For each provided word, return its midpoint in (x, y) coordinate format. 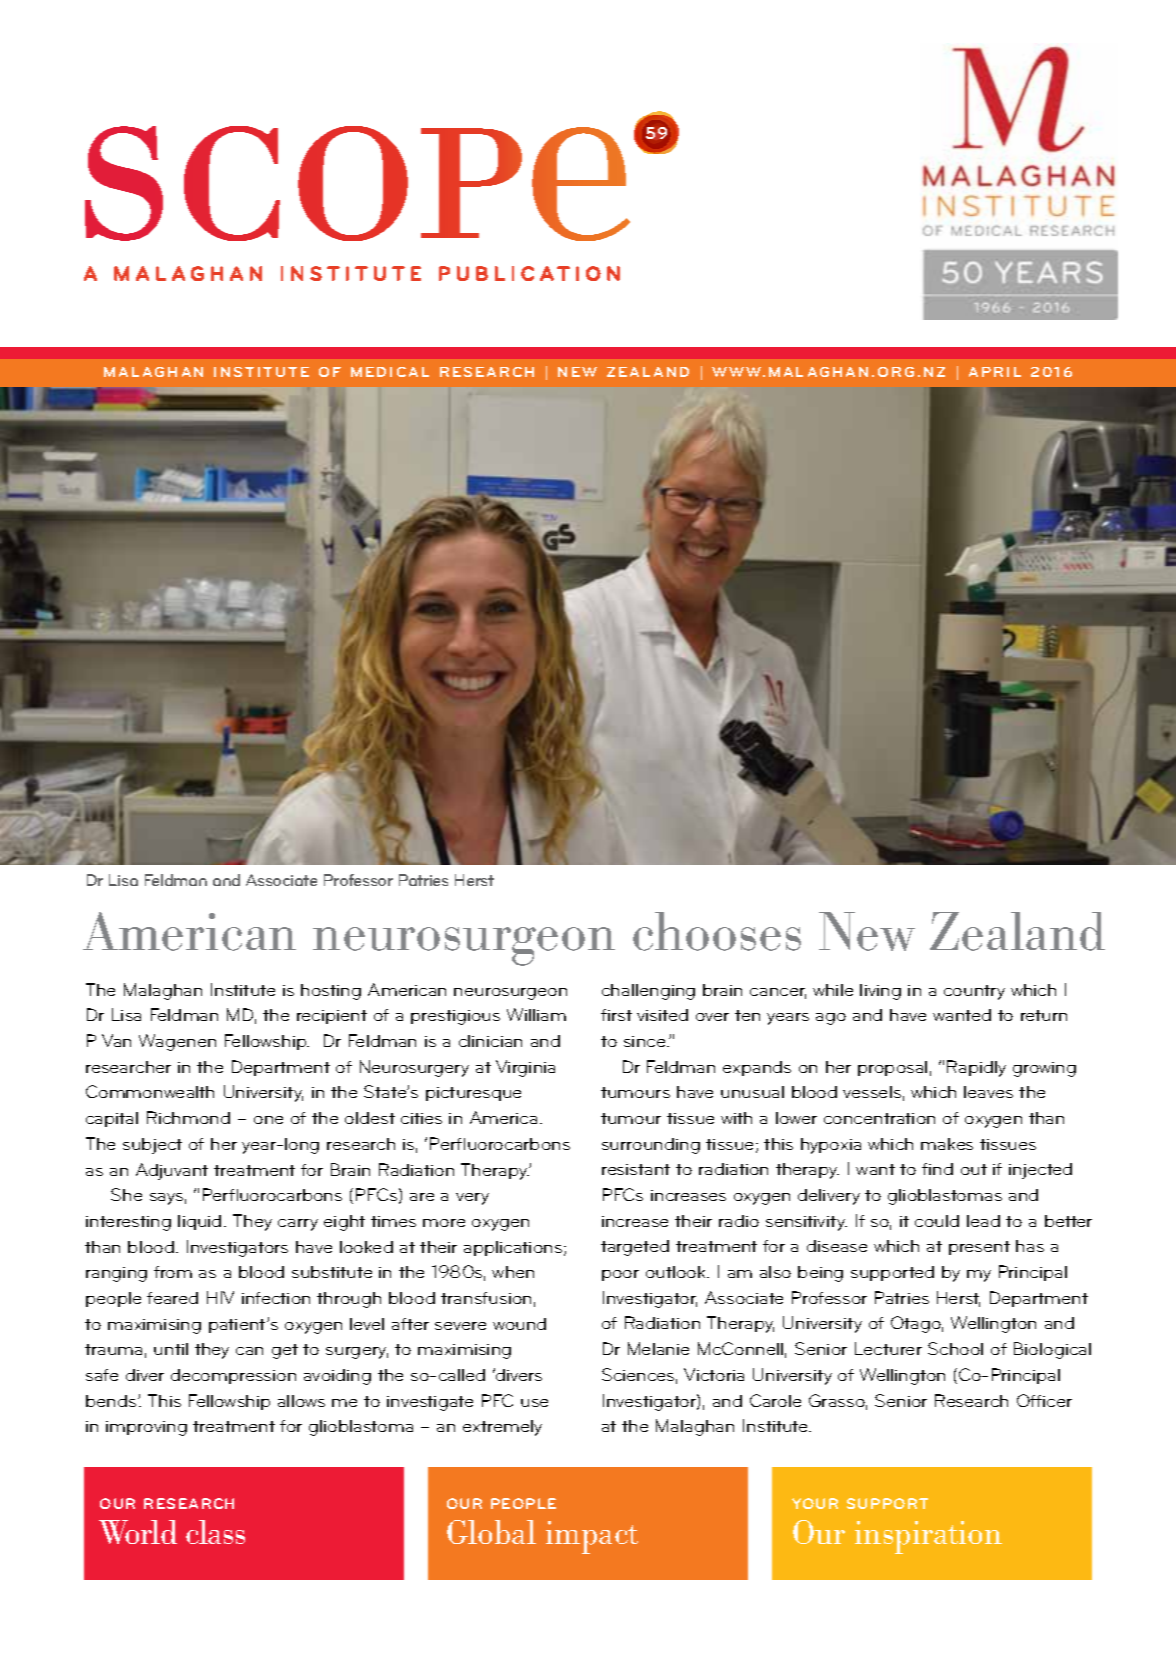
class (215, 1532)
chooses (717, 931)
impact (592, 1537)
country (974, 992)
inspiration (928, 1537)
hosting (331, 992)
